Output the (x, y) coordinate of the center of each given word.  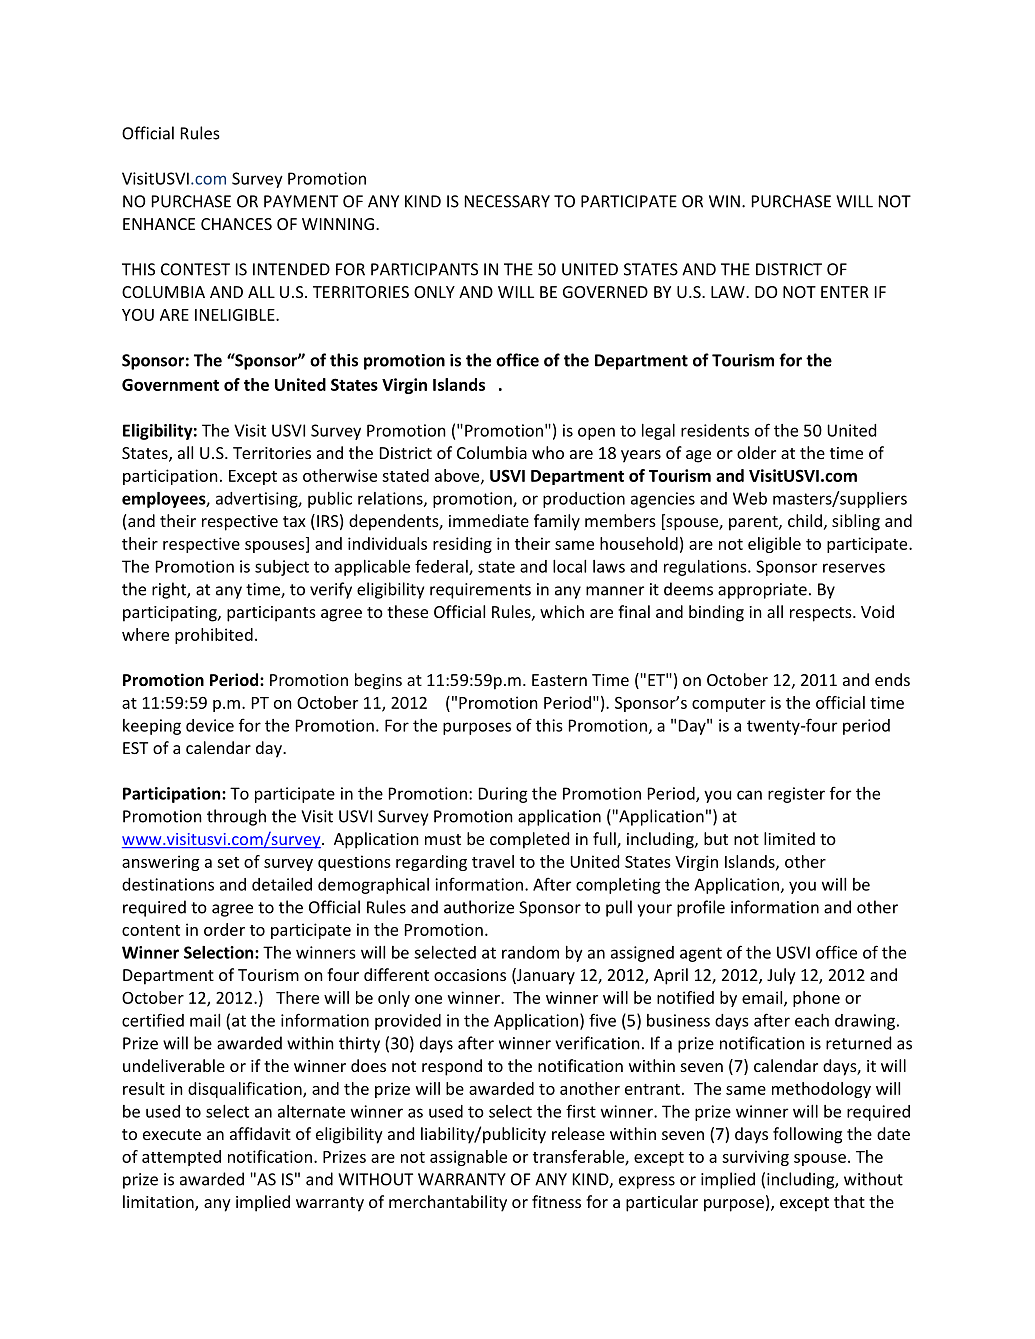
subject (282, 568)
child (805, 520)
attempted (181, 1158)
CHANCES (236, 224)
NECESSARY (507, 201)
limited (789, 838)
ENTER (845, 292)
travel (493, 861)
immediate (489, 520)
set (228, 862)
